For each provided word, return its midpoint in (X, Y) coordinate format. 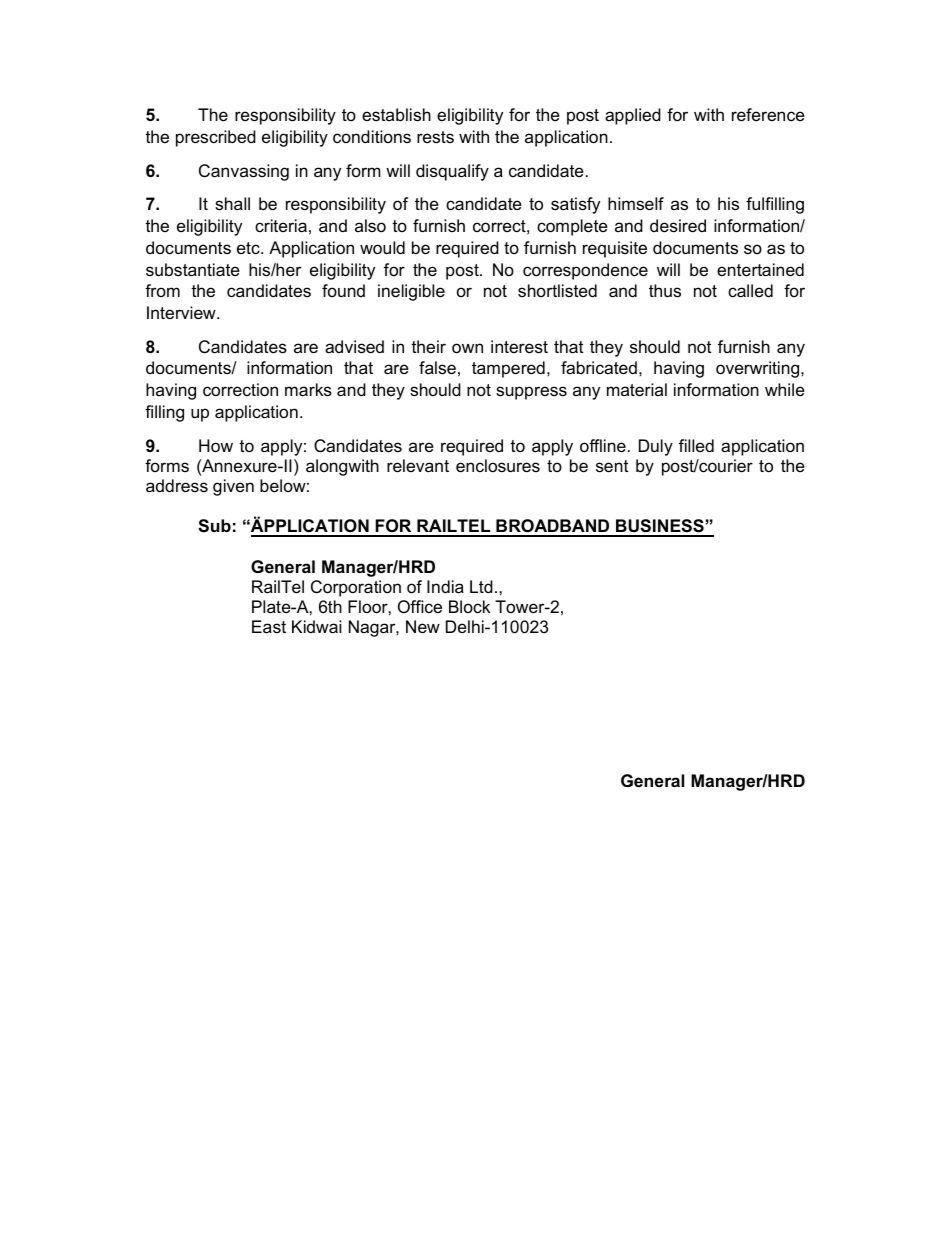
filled (696, 445)
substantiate (193, 270)
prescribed (216, 138)
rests (435, 137)
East (269, 626)
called (750, 291)
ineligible (411, 292)
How (216, 446)
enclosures (498, 466)
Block (469, 606)
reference (768, 115)
